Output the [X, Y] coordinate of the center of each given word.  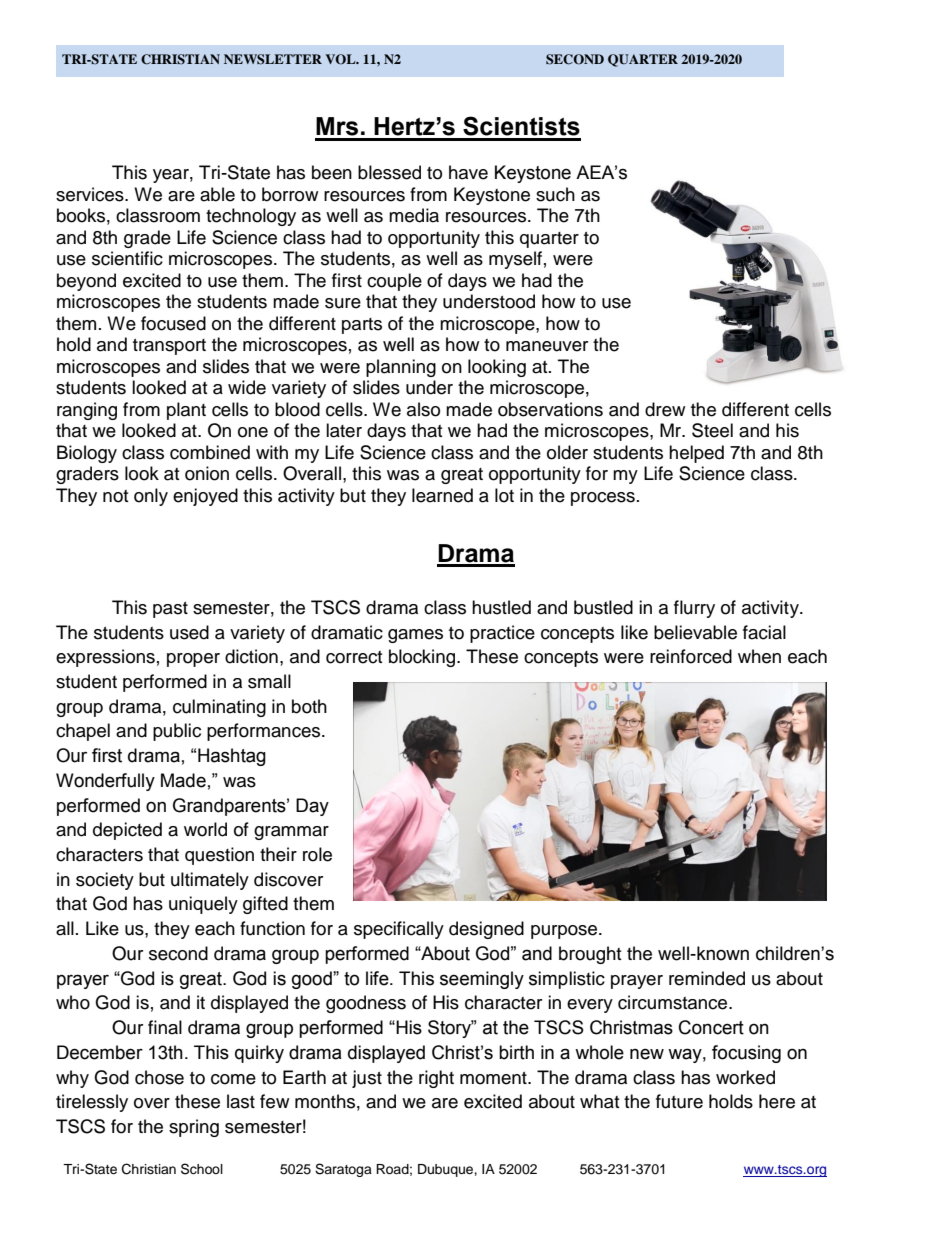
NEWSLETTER [273, 59]
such [555, 194]
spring [194, 1128]
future [679, 1101]
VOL [341, 59]
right [436, 1079]
